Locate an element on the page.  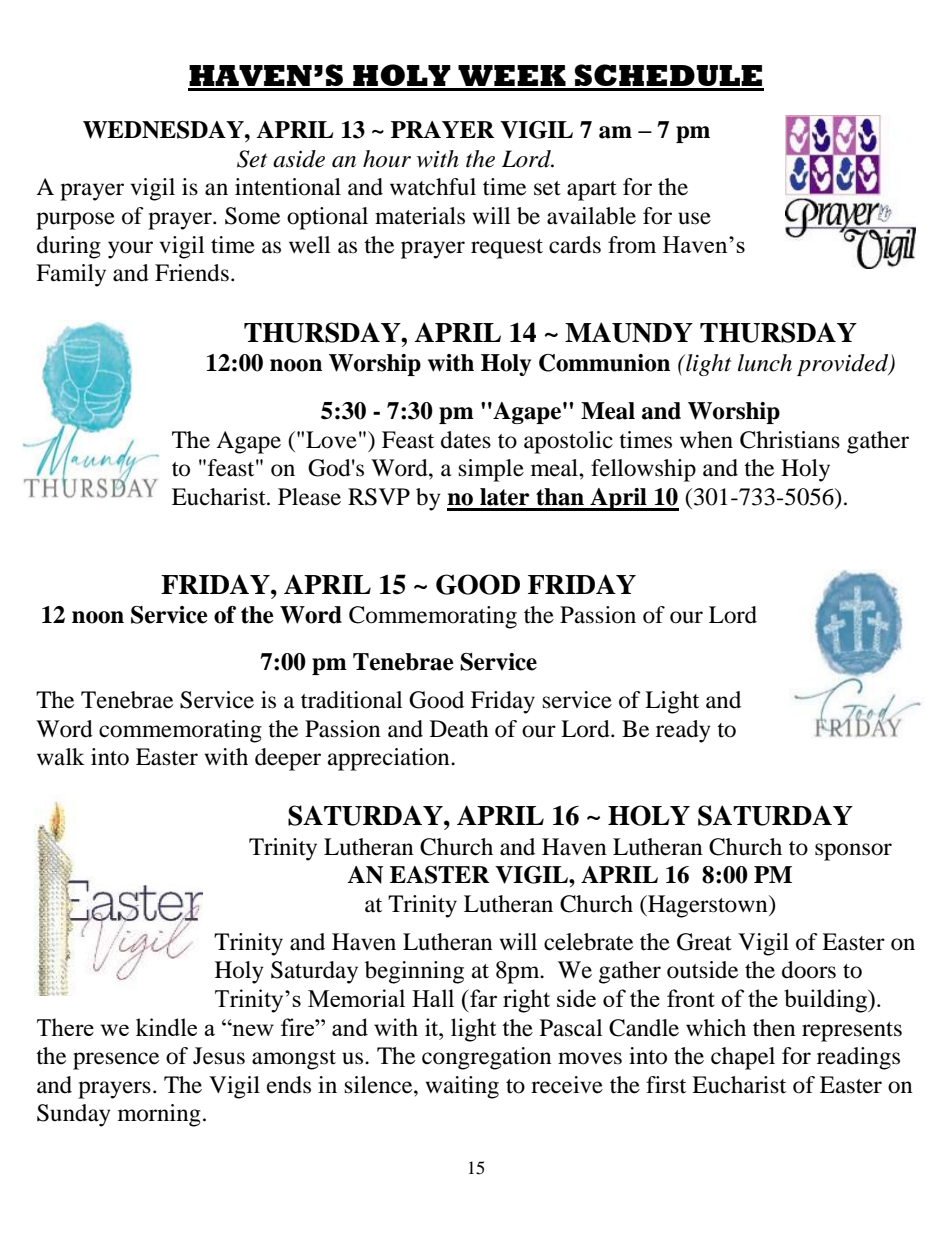
sponsor is located at coordinates (853, 852).
